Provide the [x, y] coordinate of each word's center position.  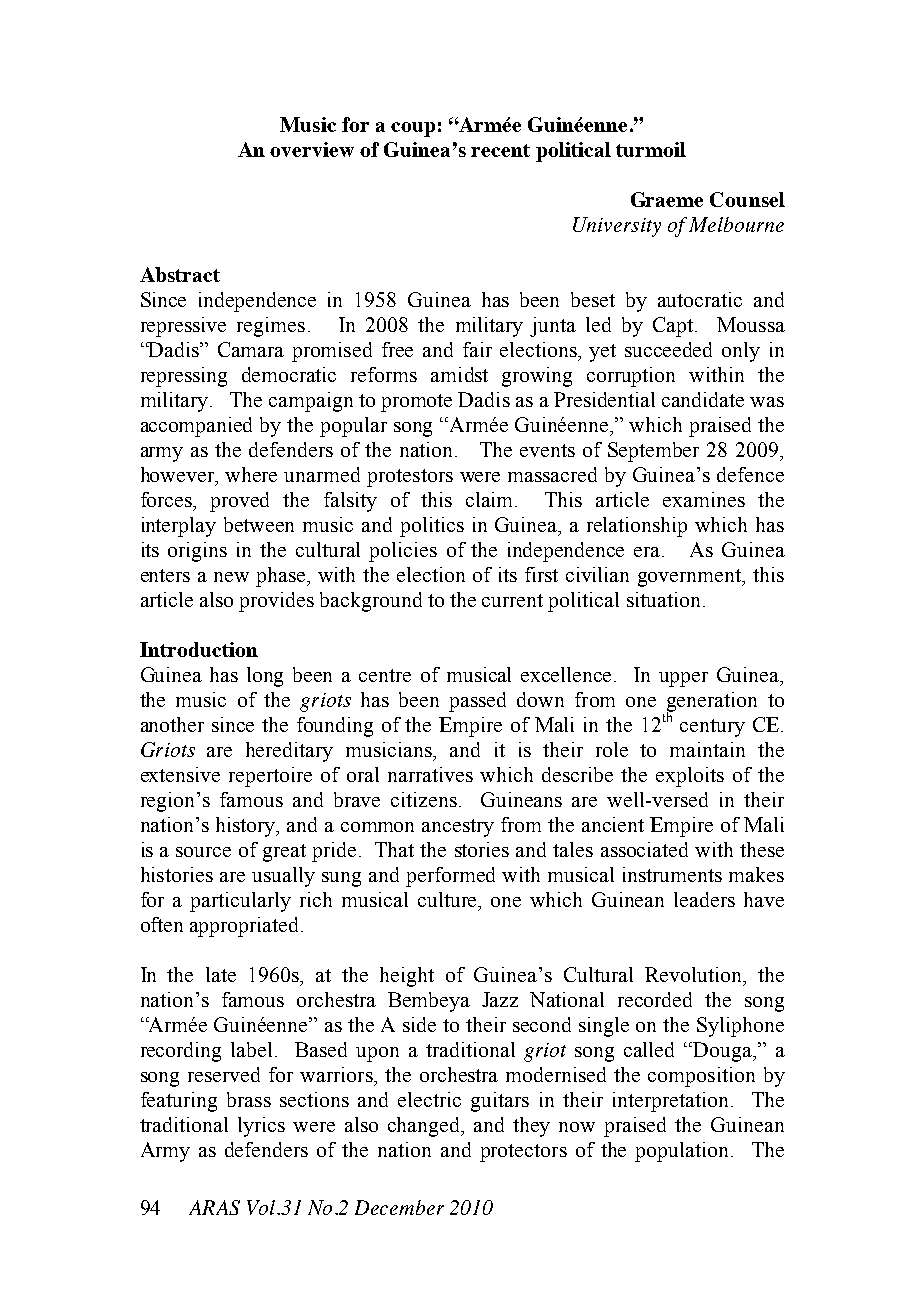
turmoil [651, 149]
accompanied [196, 427]
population [681, 1152]
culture [448, 899]
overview [312, 149]
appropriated [246, 927]
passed [477, 702]
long [265, 677]
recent [500, 150]
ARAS [214, 1207]
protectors [523, 1153]
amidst [459, 374]
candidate [703, 399]
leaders [704, 899]
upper [683, 679]
